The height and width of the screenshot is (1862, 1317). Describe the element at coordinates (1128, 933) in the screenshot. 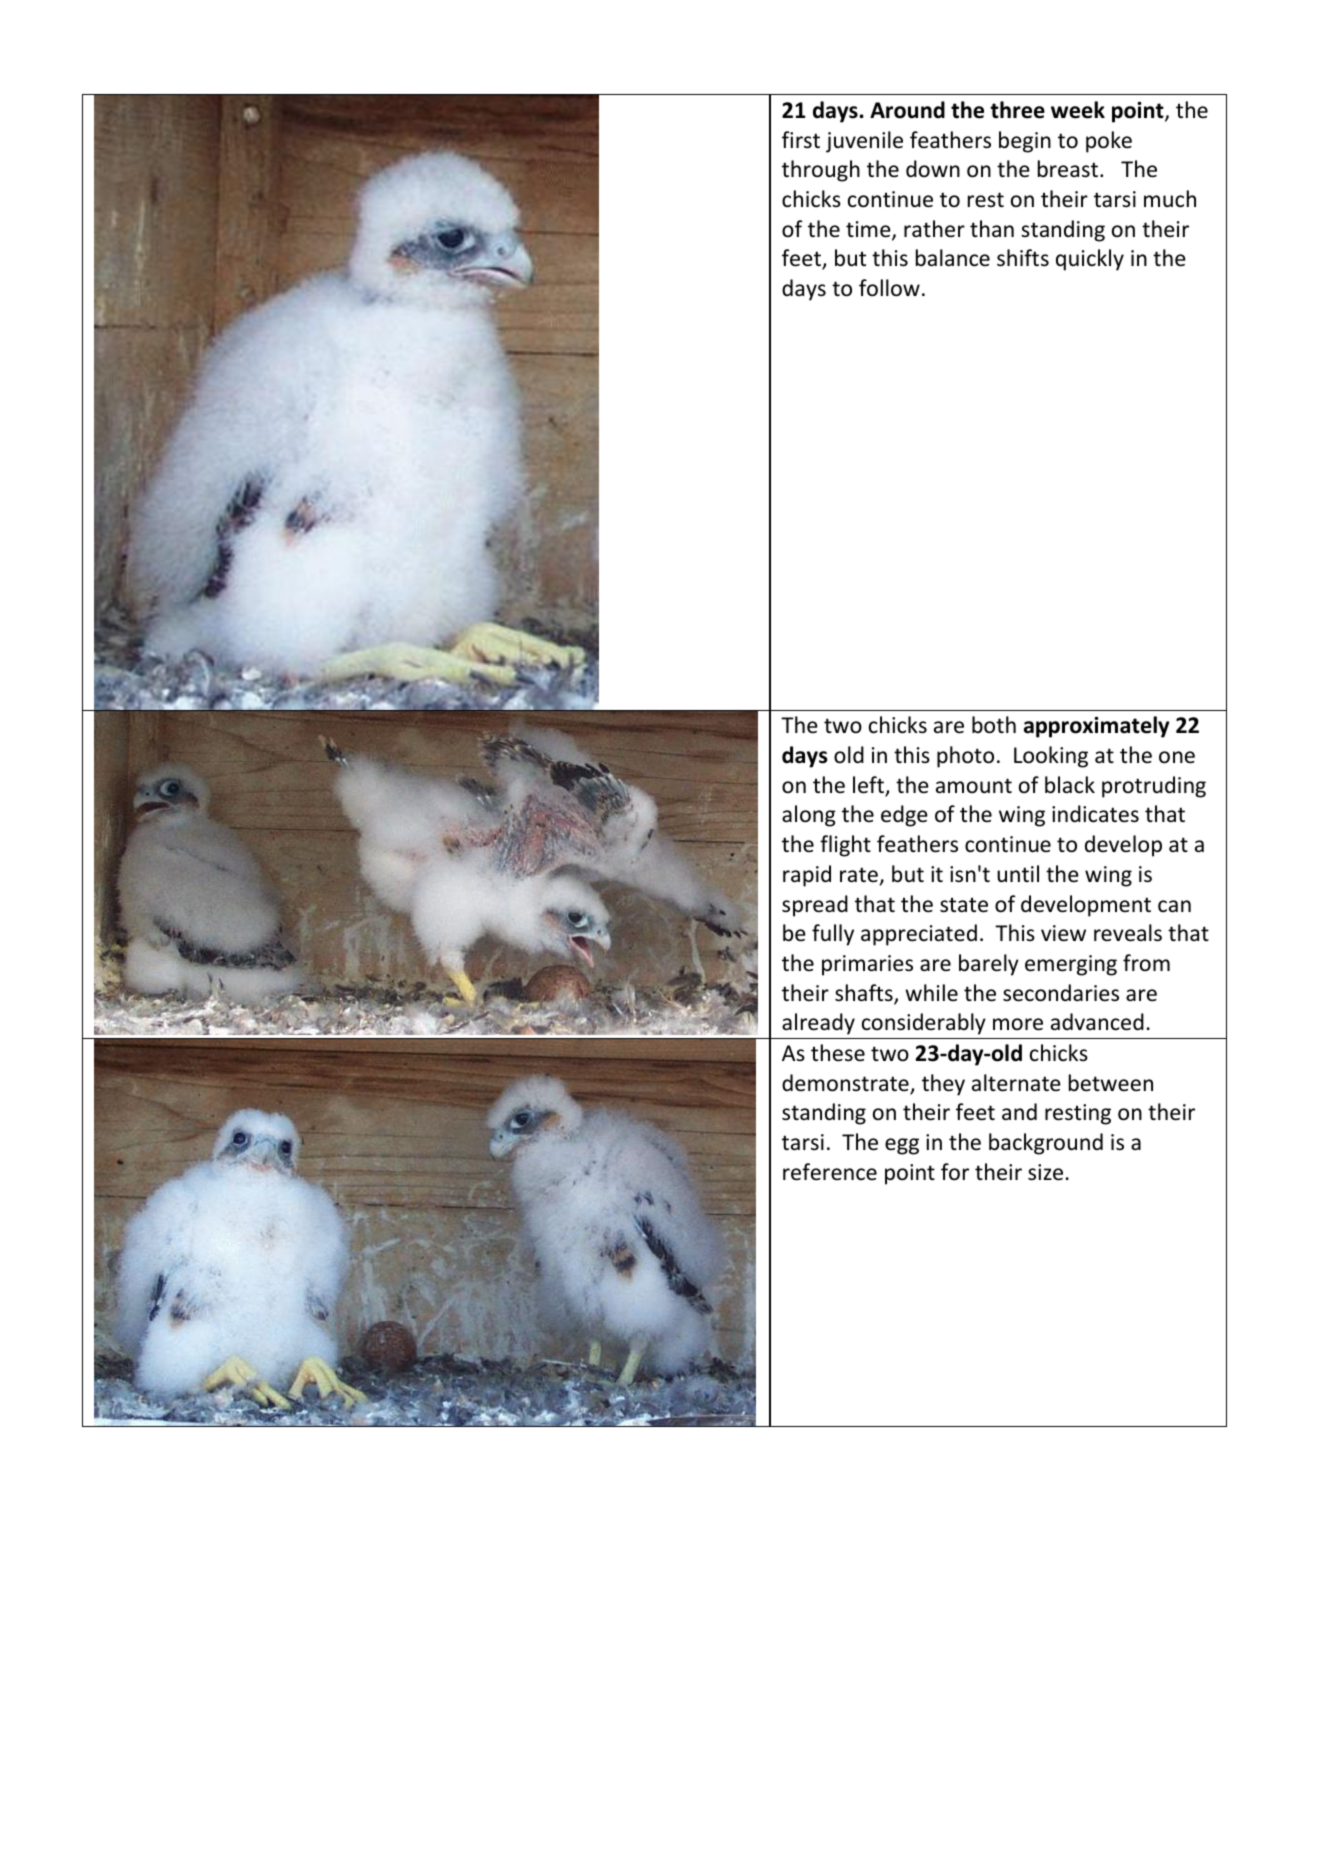

I see `reveals` at that location.
